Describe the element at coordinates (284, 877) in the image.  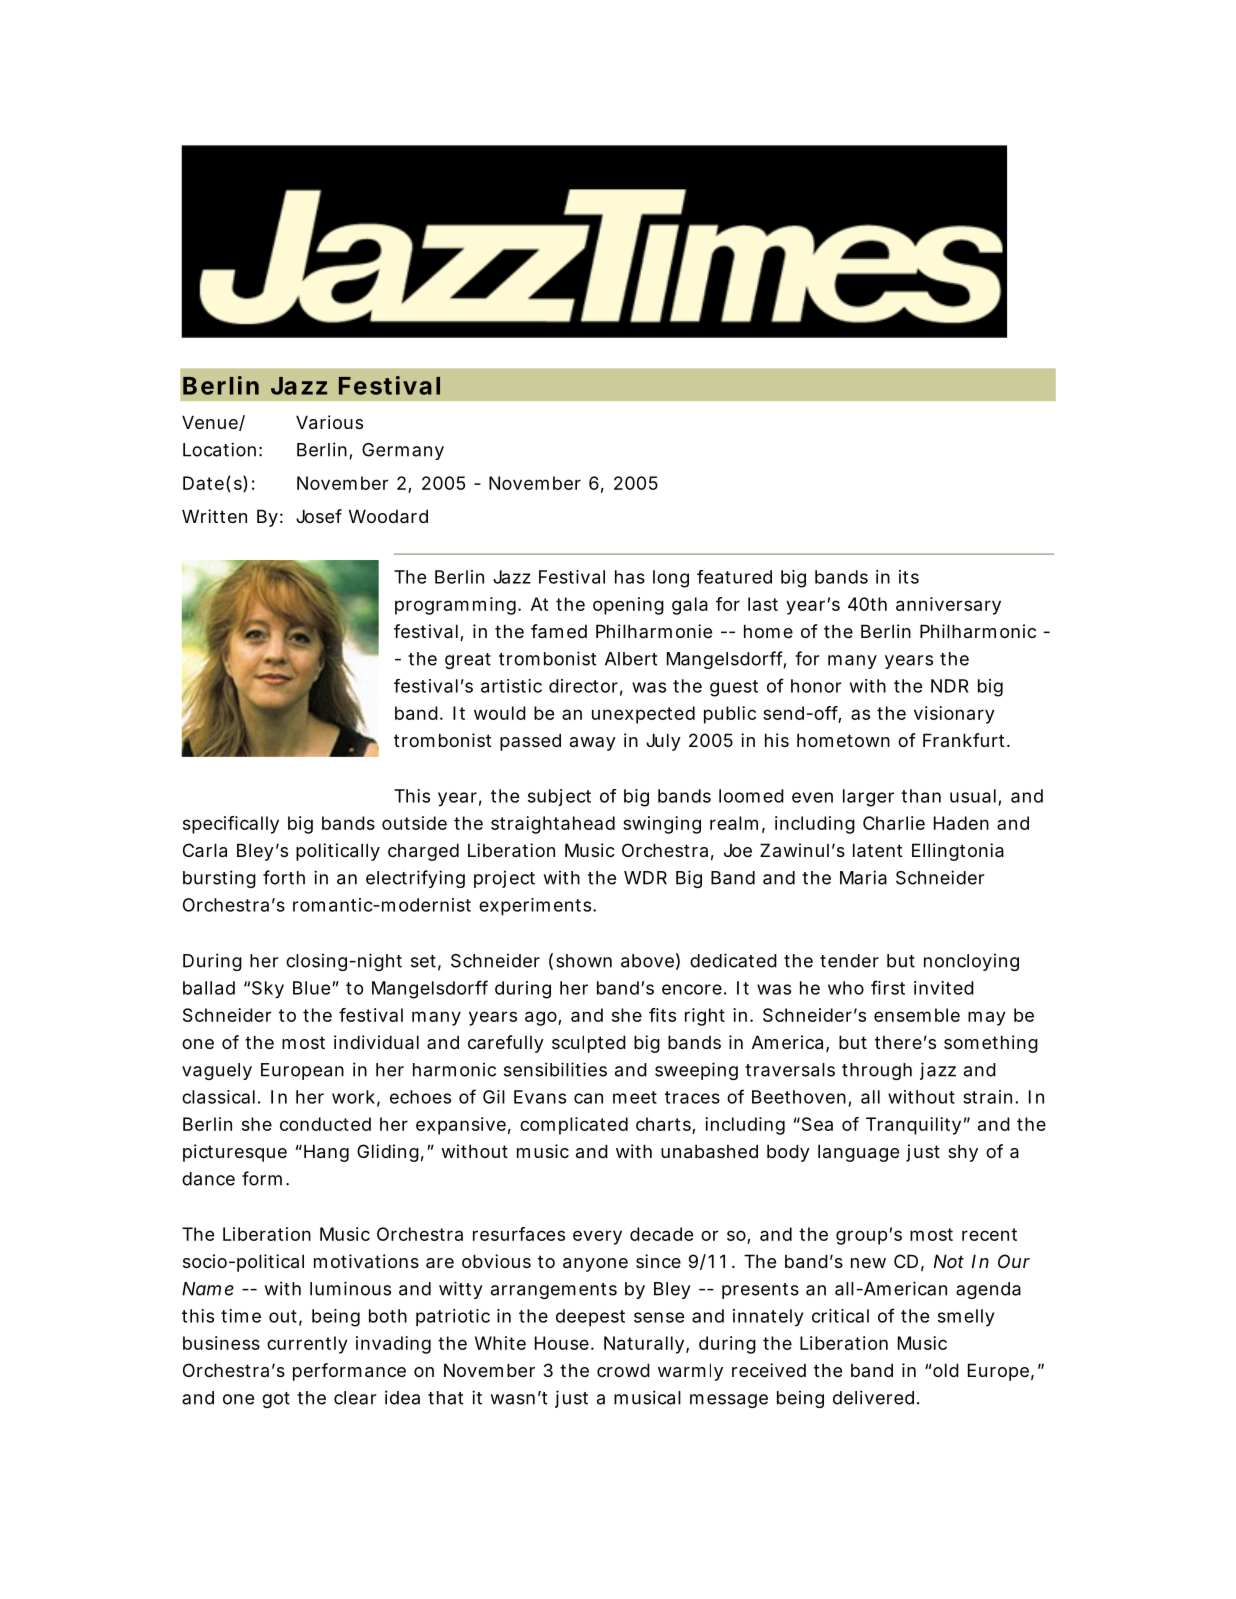
I see `forth` at that location.
